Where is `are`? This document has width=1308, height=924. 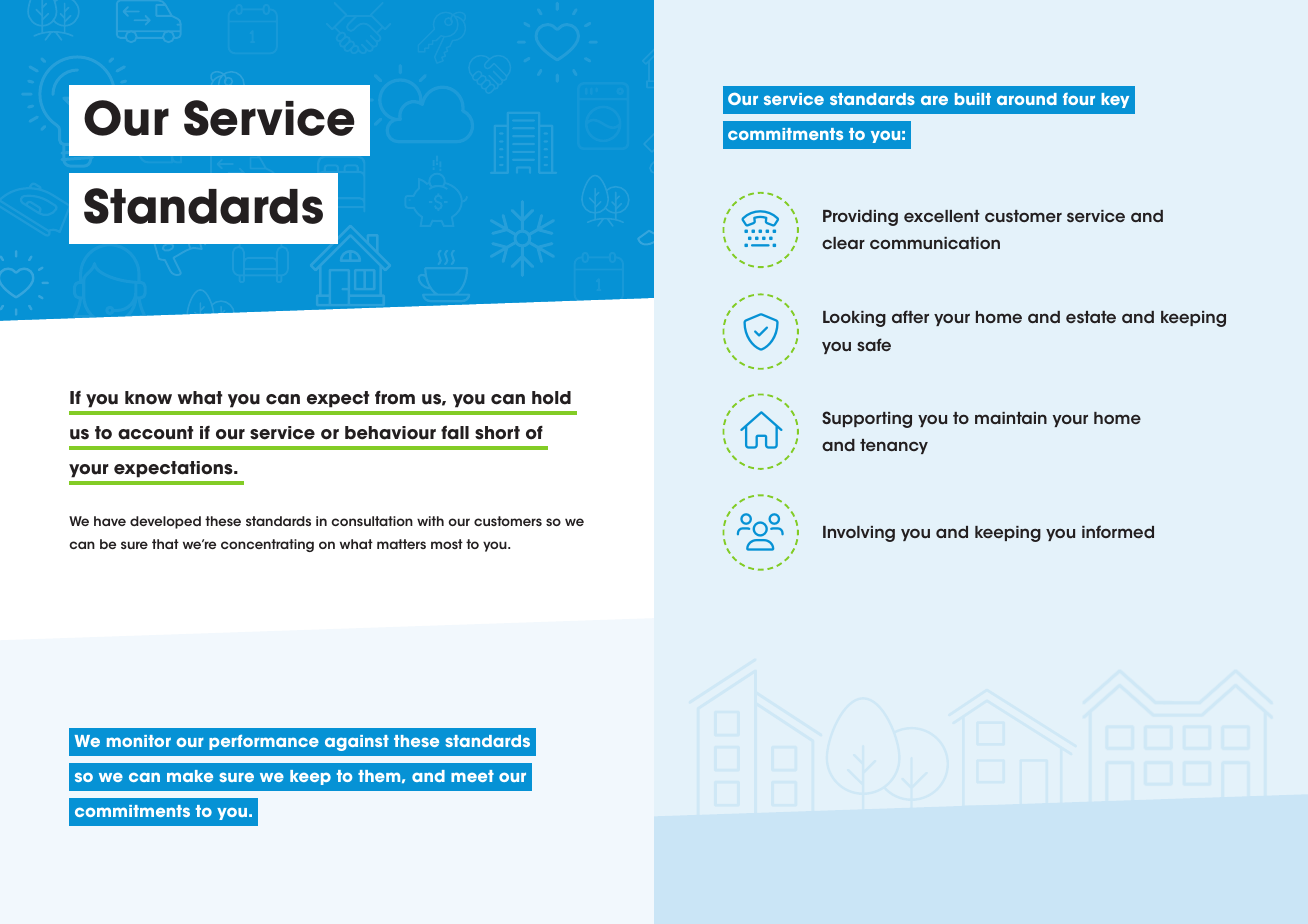
are is located at coordinates (934, 100).
